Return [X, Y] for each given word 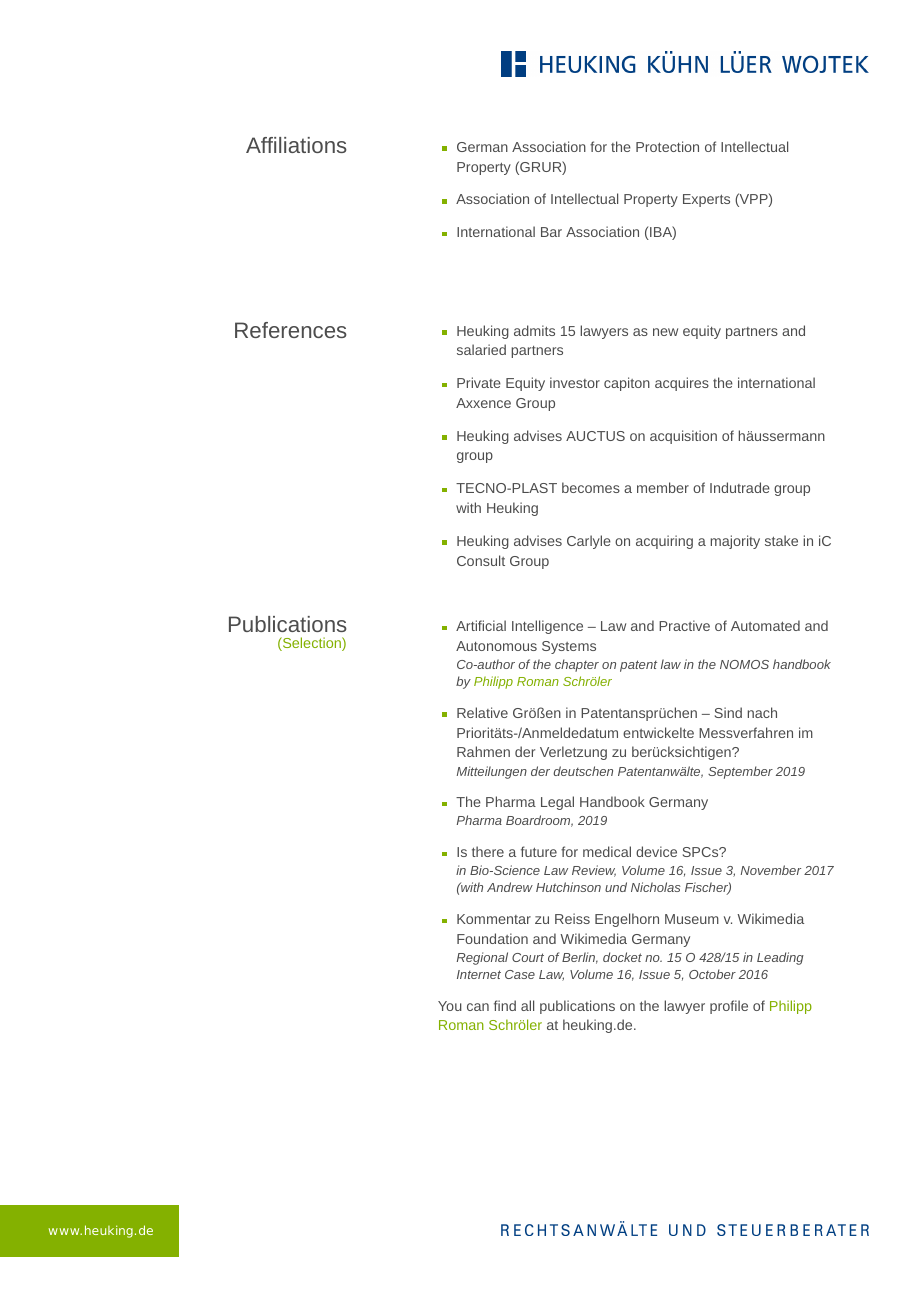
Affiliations [296, 145]
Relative [482, 712]
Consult [481, 560]
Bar [551, 232]
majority [735, 542]
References [291, 330]
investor [575, 382]
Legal [557, 803]
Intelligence [547, 627]
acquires [682, 384]
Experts [706, 200]
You [450, 1006]
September [740, 772]
